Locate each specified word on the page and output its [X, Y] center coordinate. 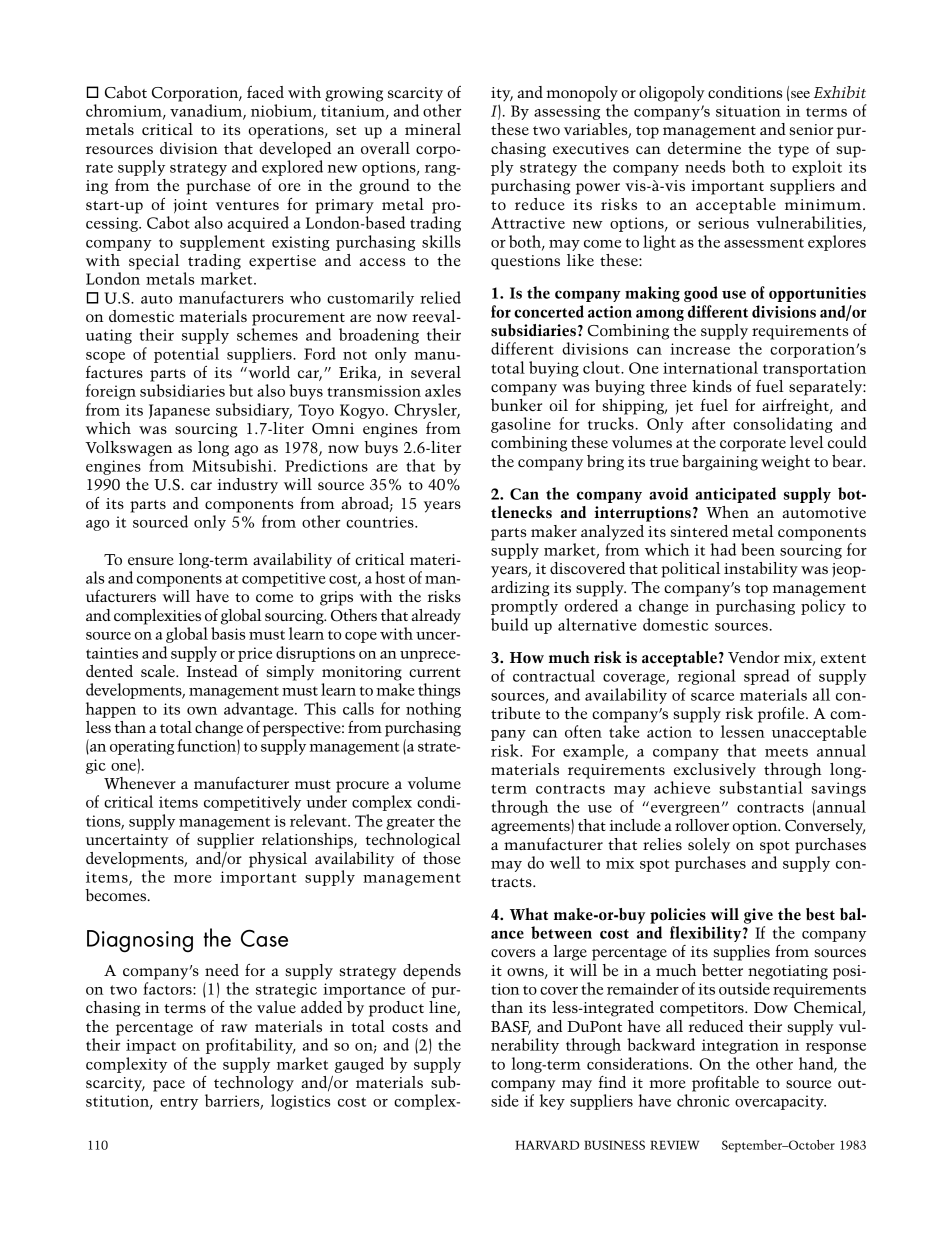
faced [265, 92]
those [442, 858]
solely [709, 846]
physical [278, 860]
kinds [712, 386]
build [509, 624]
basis [228, 633]
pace [169, 1086]
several [436, 372]
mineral [433, 129]
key [552, 1102]
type [793, 151]
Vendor [754, 657]
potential [186, 355]
